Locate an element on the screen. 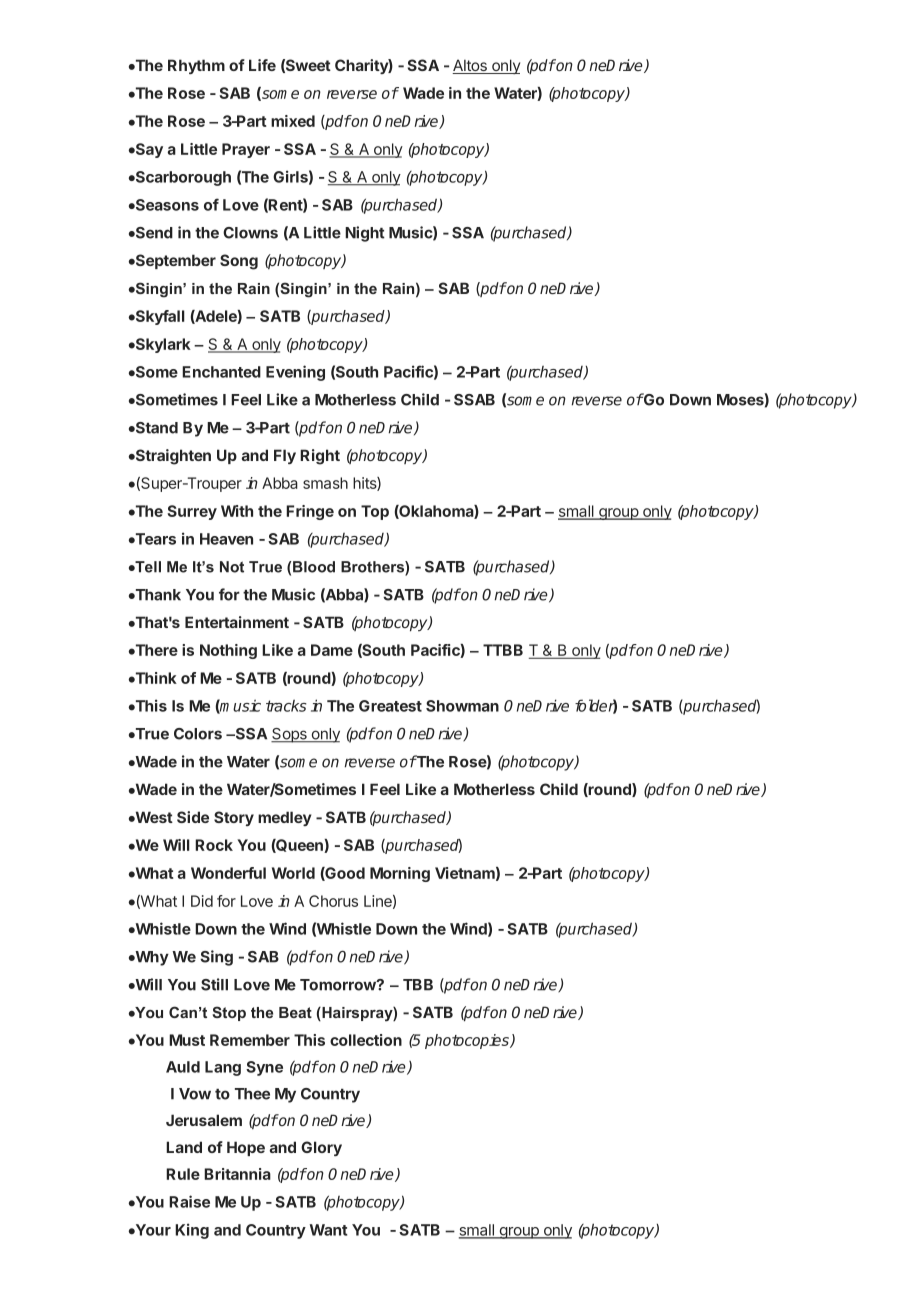 This screenshot has height=1308, width=924. Dame is located at coordinates (332, 650).
